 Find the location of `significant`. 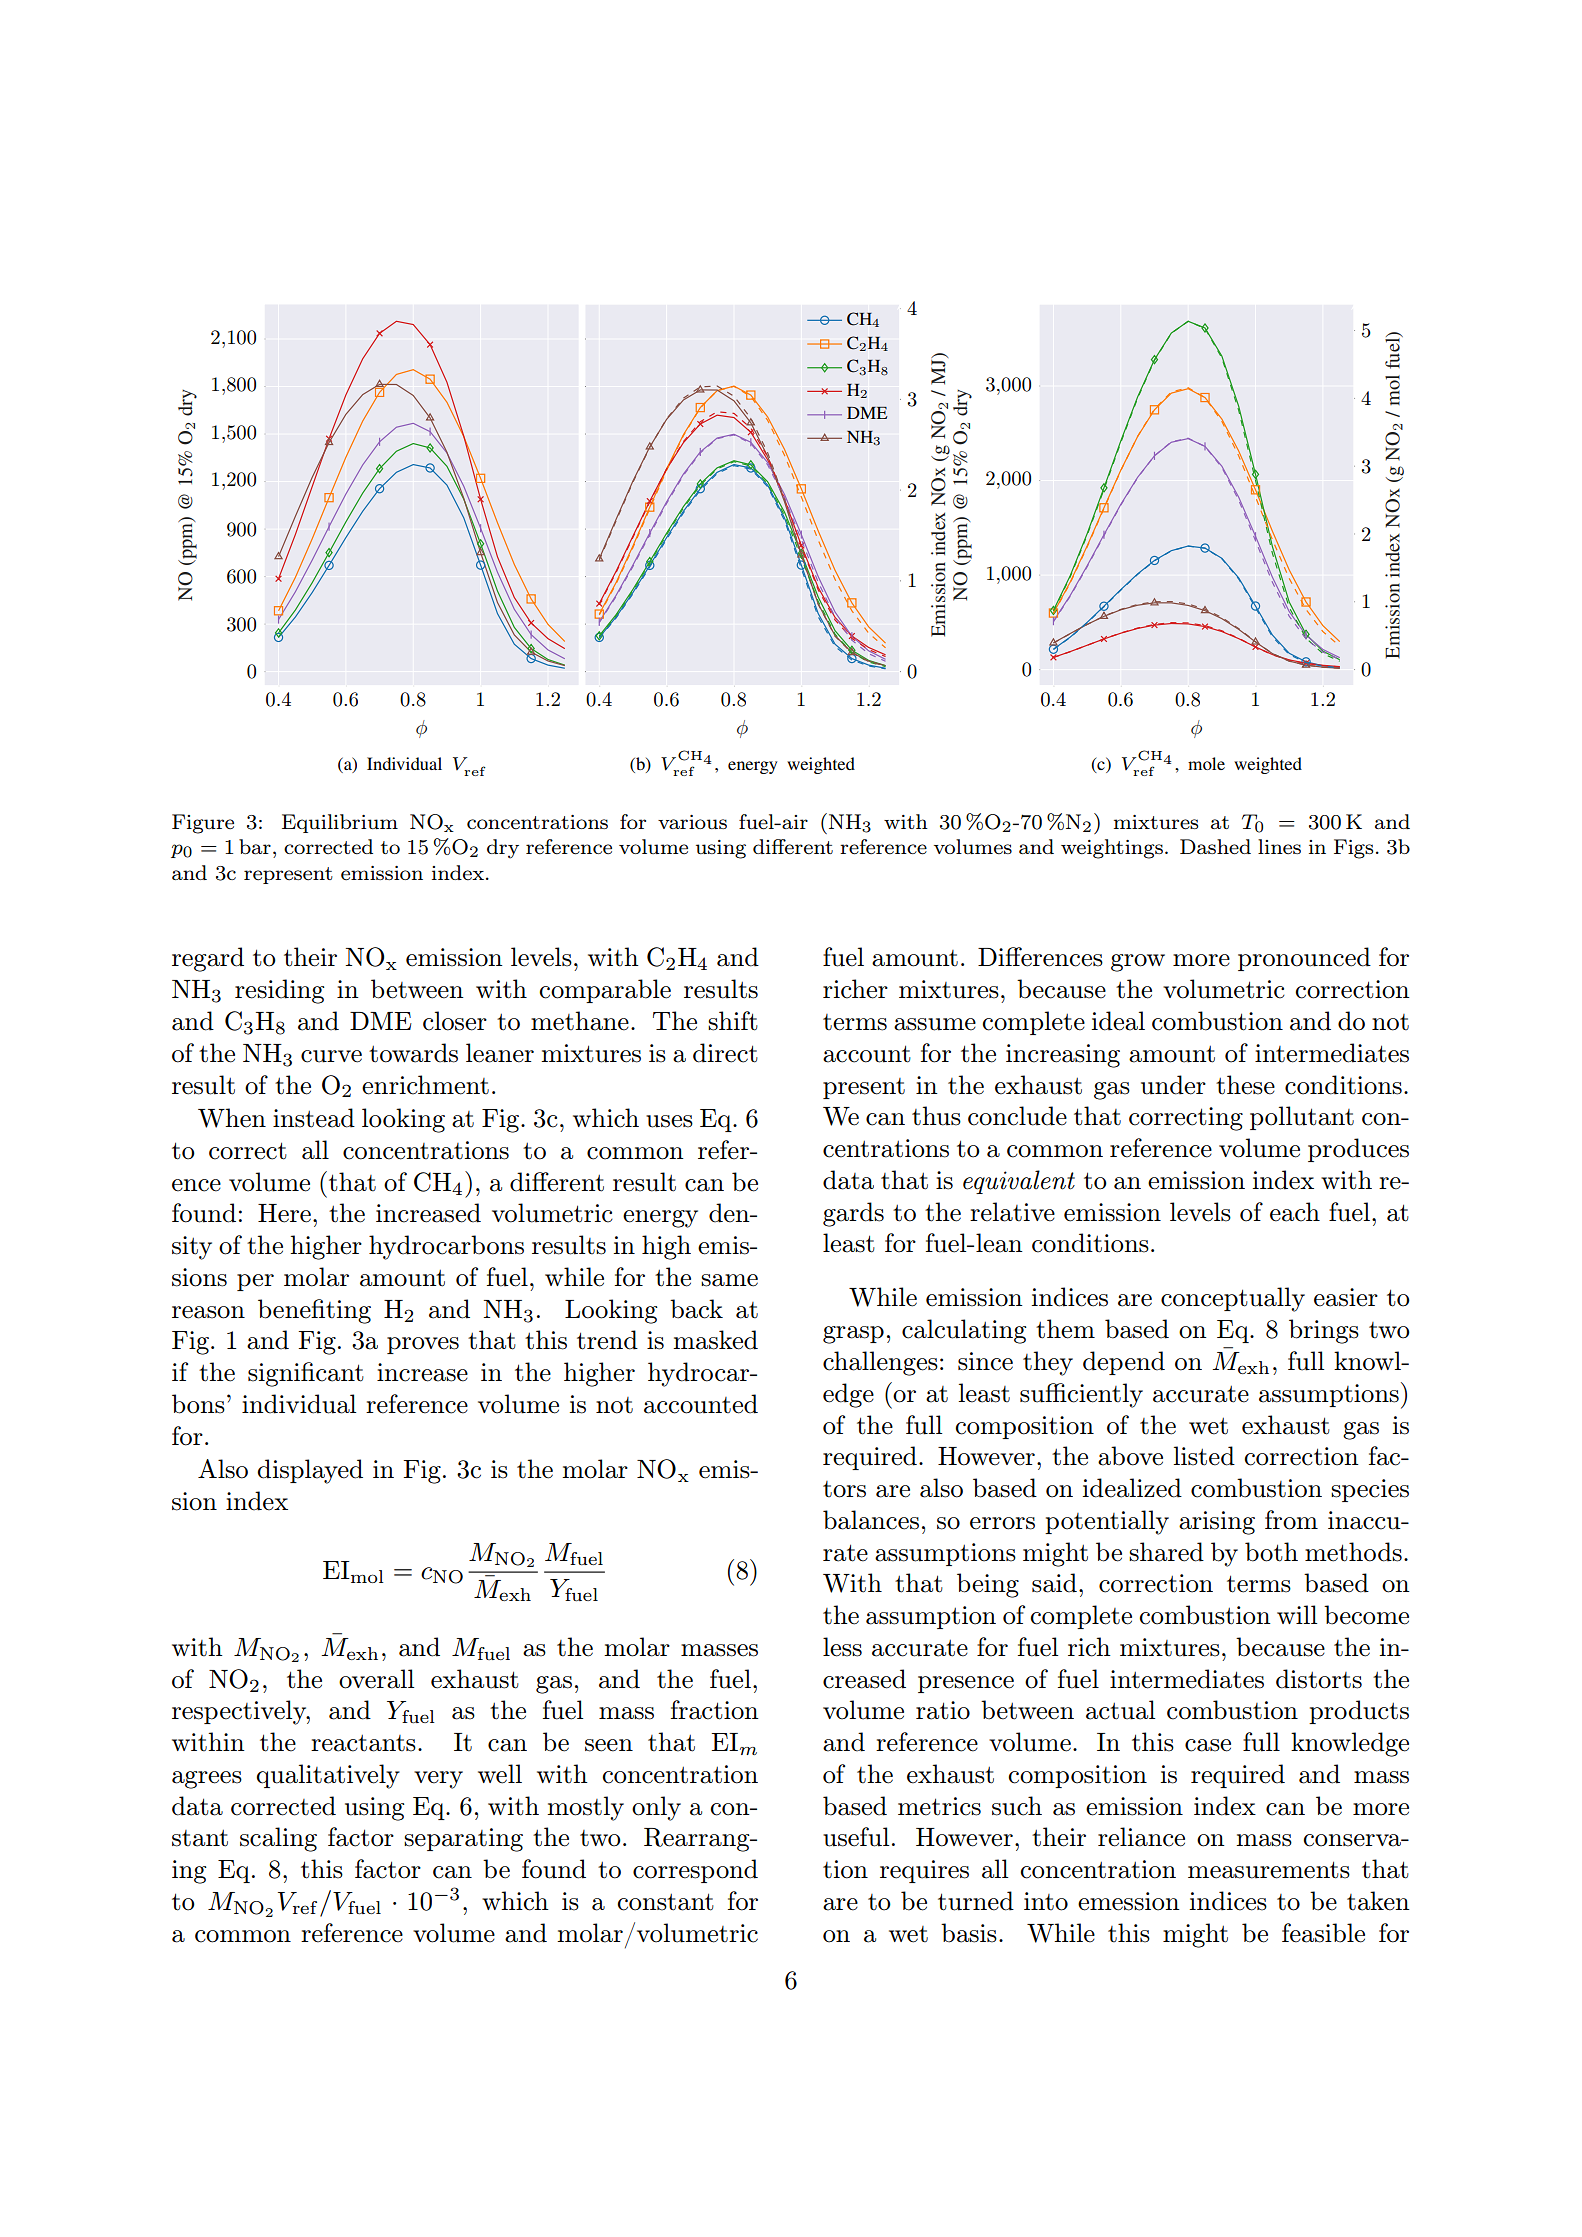

significant is located at coordinates (306, 1374).
